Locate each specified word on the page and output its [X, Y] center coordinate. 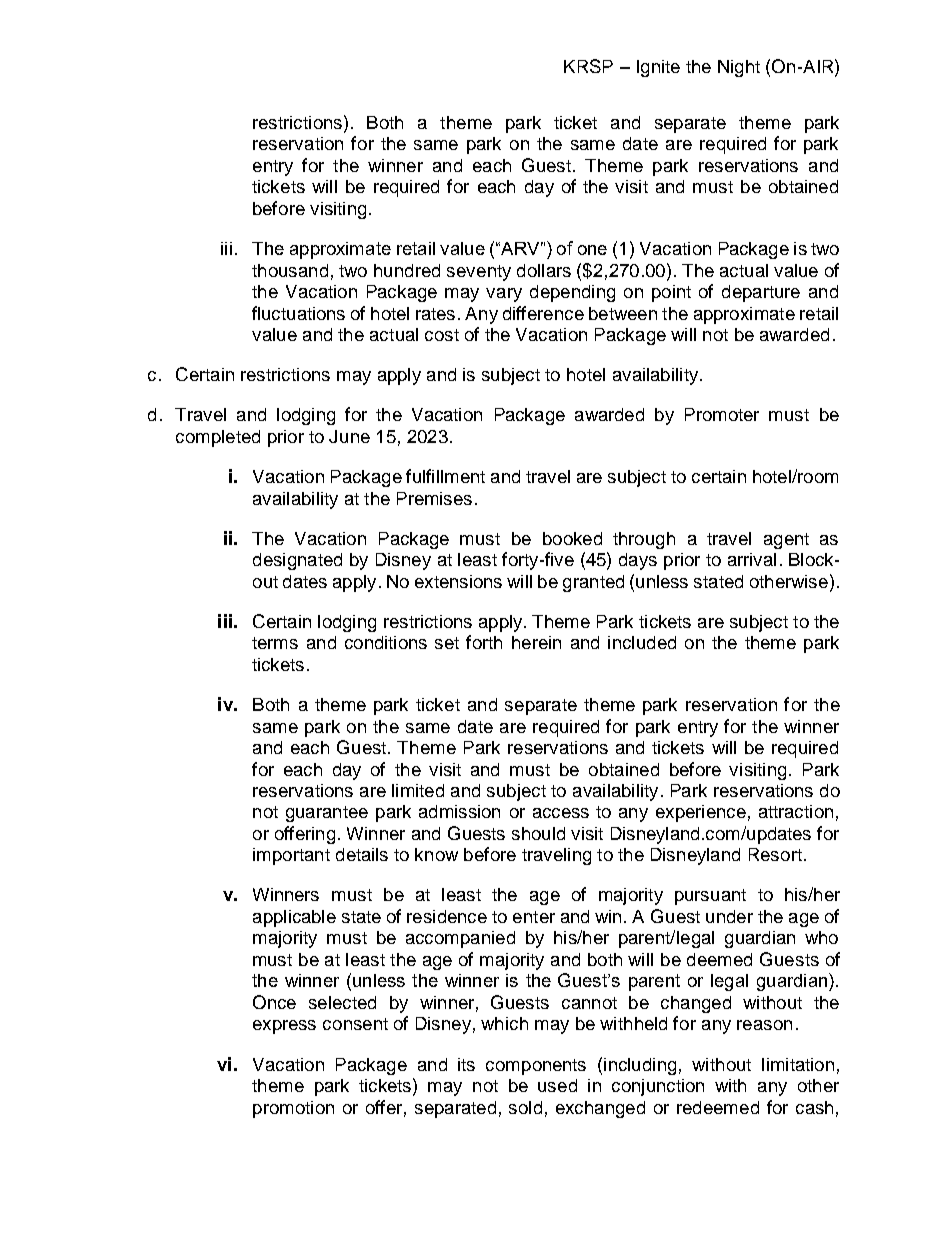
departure [761, 293]
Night [739, 68]
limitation [798, 1064]
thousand [290, 270]
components [536, 1067]
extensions [458, 581]
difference [543, 313]
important [291, 856]
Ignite [658, 68]
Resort [775, 854]
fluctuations [298, 313]
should [538, 833]
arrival [752, 559]
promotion [293, 1109]
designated [297, 561]
